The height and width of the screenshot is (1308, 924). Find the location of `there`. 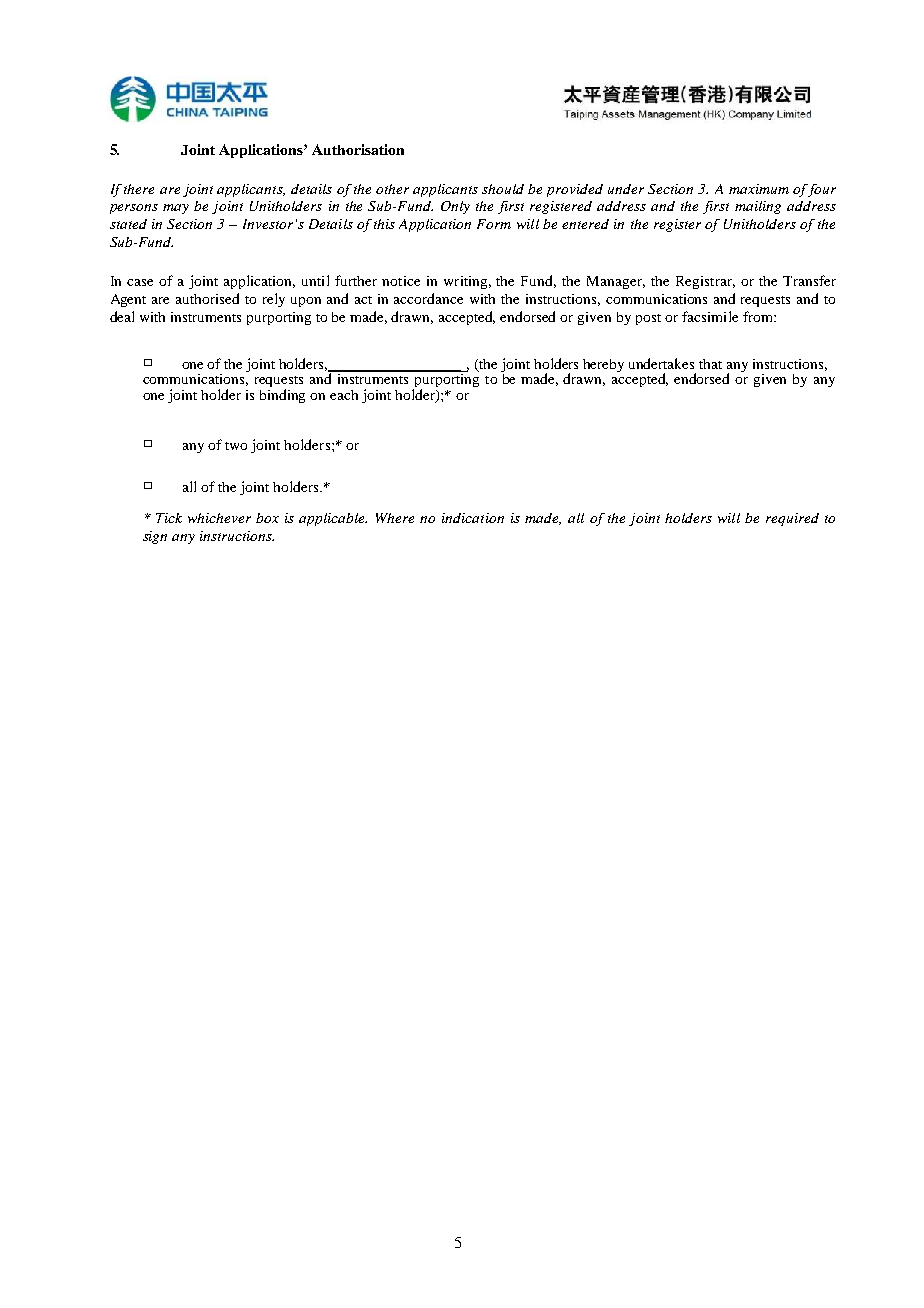

there is located at coordinates (139, 189).
